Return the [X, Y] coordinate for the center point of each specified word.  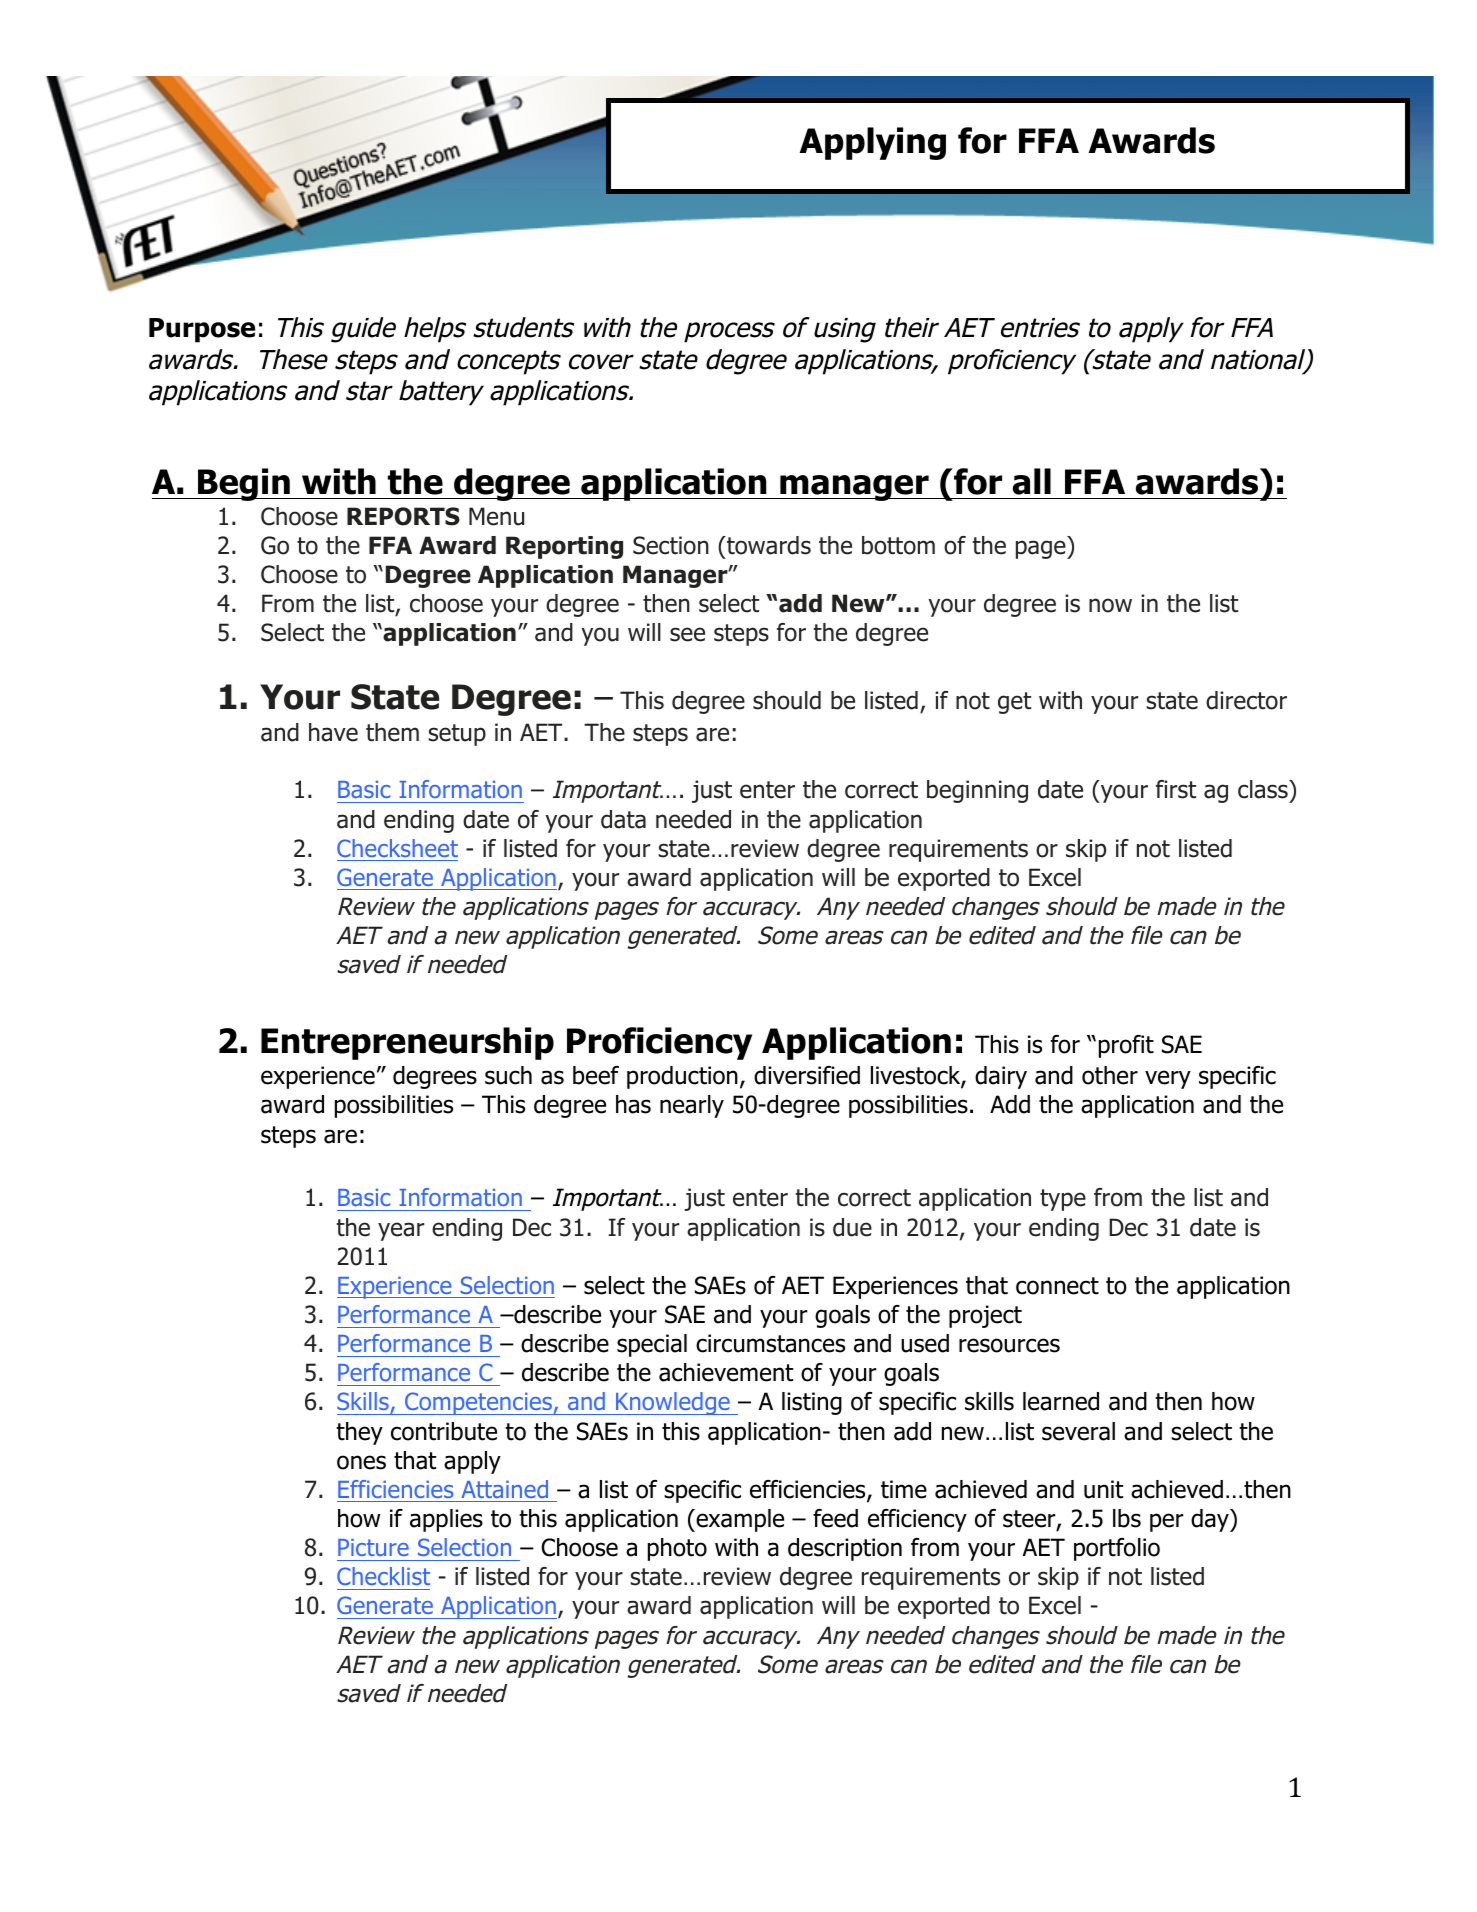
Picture [373, 1547]
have [333, 732]
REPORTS [403, 516]
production [682, 1077]
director [1246, 700]
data [623, 819]
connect [1057, 1286]
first [1176, 789]
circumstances [770, 1343]
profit [1126, 1046]
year [401, 1231]
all [1032, 481]
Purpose [202, 330]
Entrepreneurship [407, 1043]
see [687, 634]
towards [768, 545]
